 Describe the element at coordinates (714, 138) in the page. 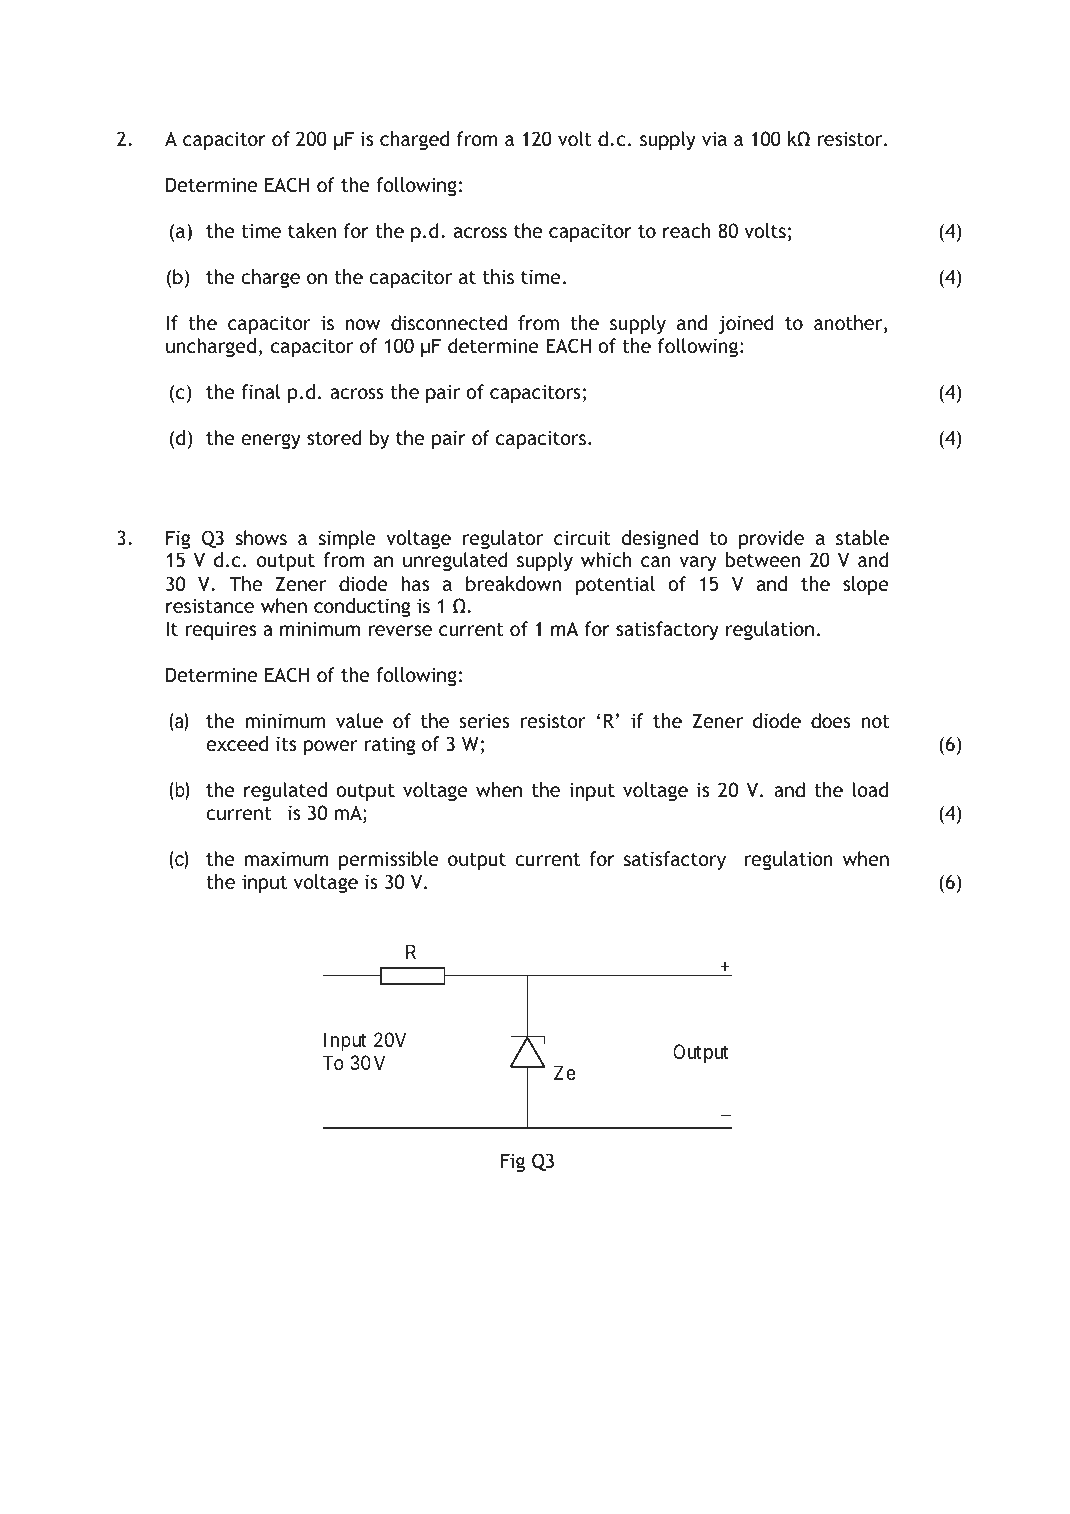

I see `via` at that location.
